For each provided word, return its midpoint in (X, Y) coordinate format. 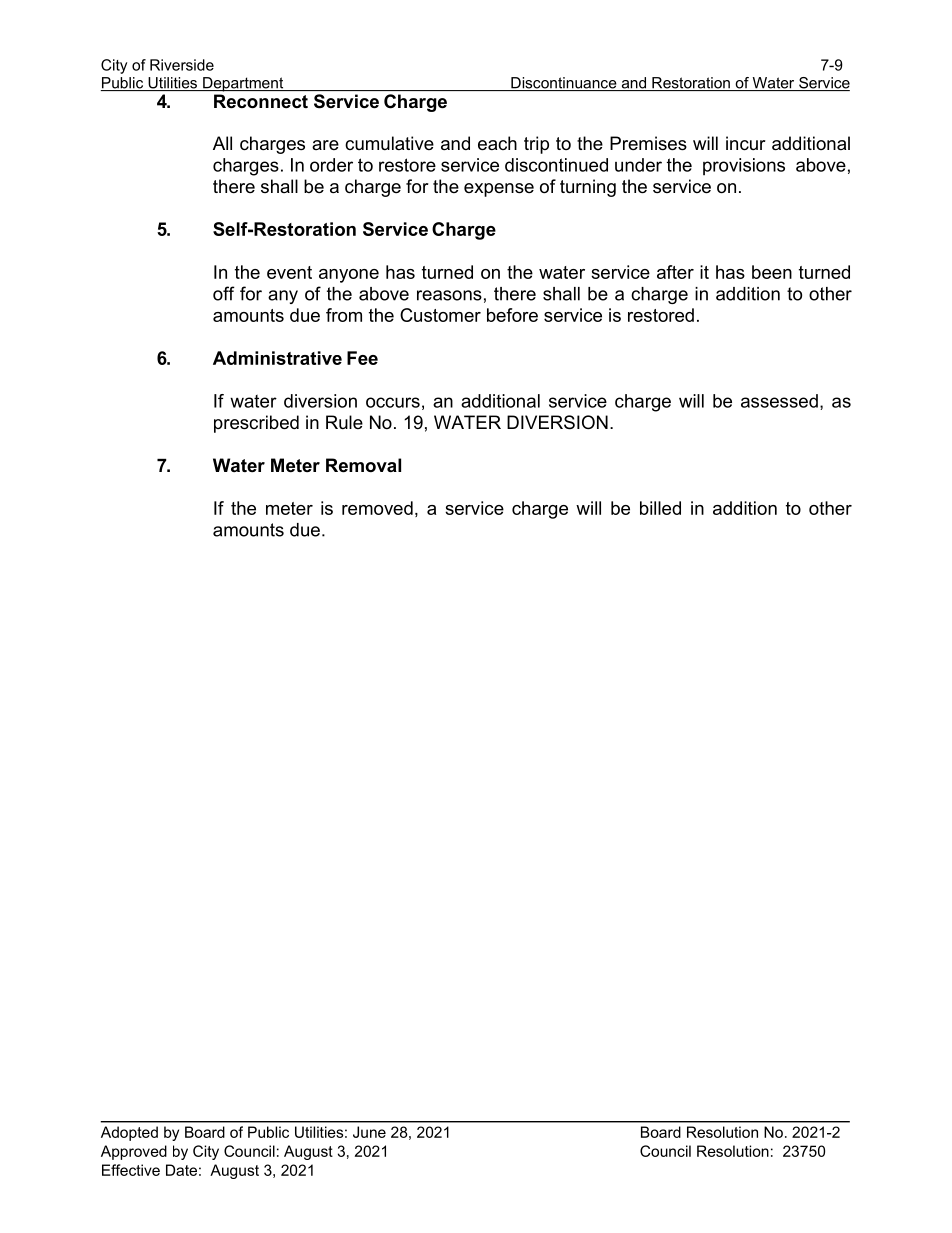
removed (377, 508)
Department (243, 84)
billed (660, 508)
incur (746, 143)
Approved (134, 1152)
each (497, 143)
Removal (363, 465)
